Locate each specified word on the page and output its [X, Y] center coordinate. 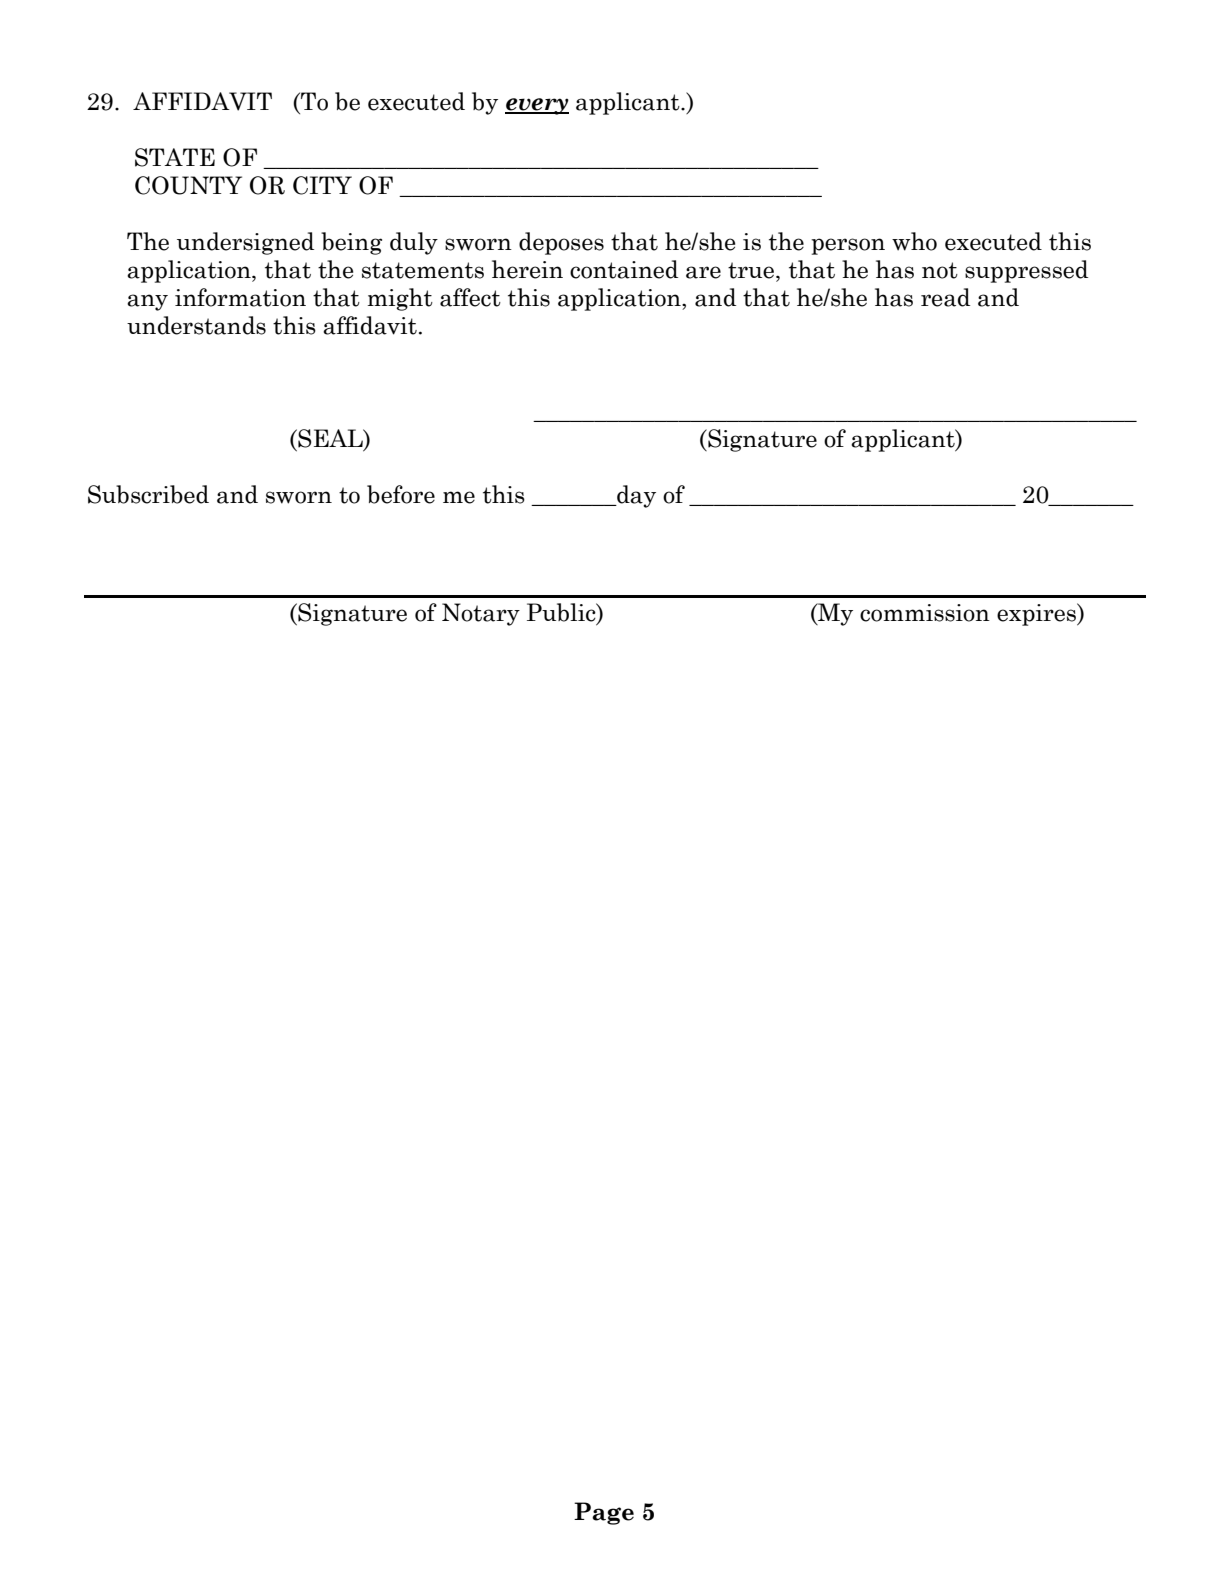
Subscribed [148, 494]
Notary [481, 614]
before [401, 494]
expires [1037, 614]
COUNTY [188, 185]
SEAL [330, 439]
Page [604, 1513]
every [537, 106]
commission [925, 613]
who [914, 241]
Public [562, 612]
